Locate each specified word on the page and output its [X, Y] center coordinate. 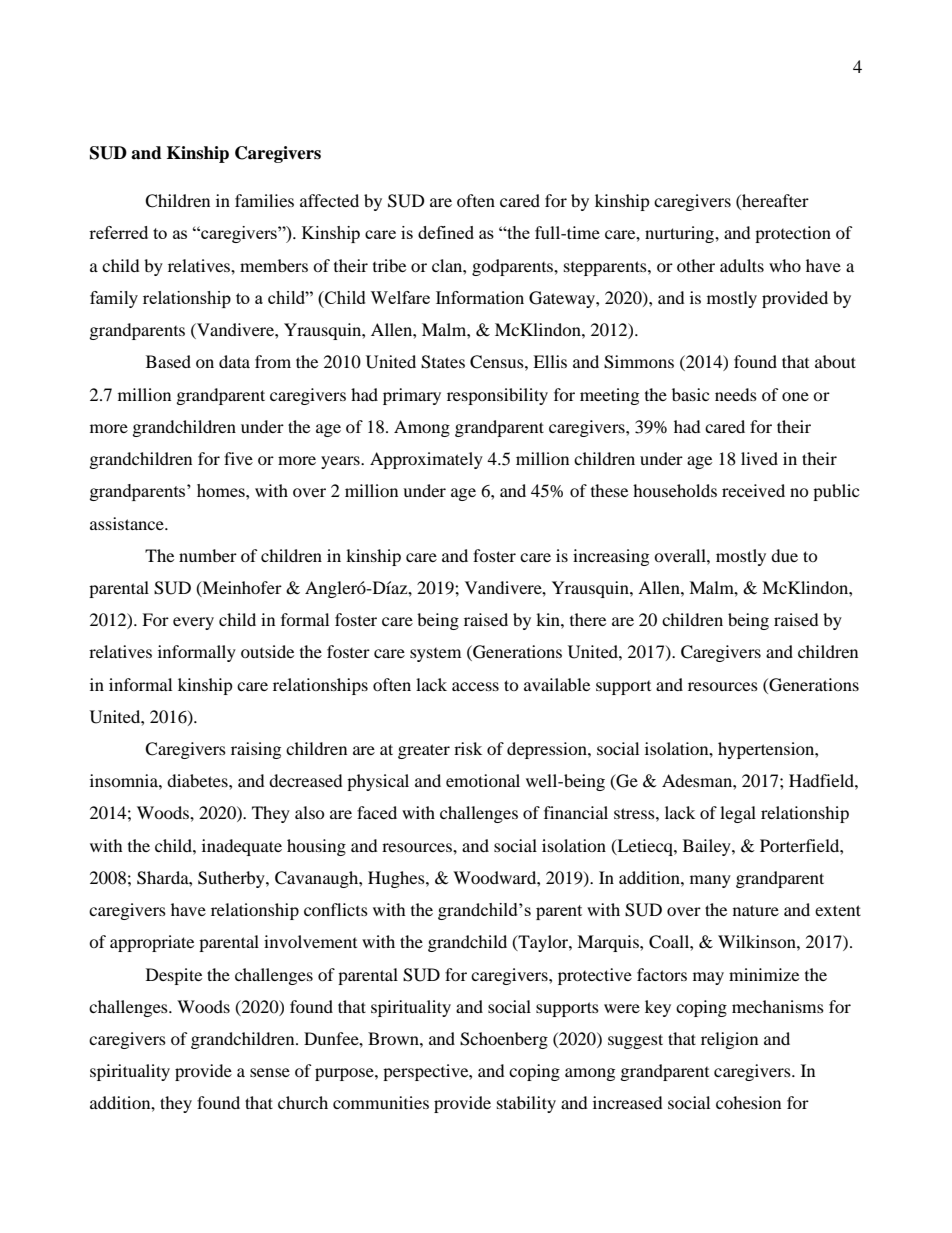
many [710, 881]
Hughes [397, 879]
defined [446, 232]
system [435, 655]
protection [793, 234]
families [264, 200]
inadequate [242, 847]
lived [759, 458]
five [238, 458]
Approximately [426, 460]
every [193, 623]
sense [270, 1072]
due [784, 555]
